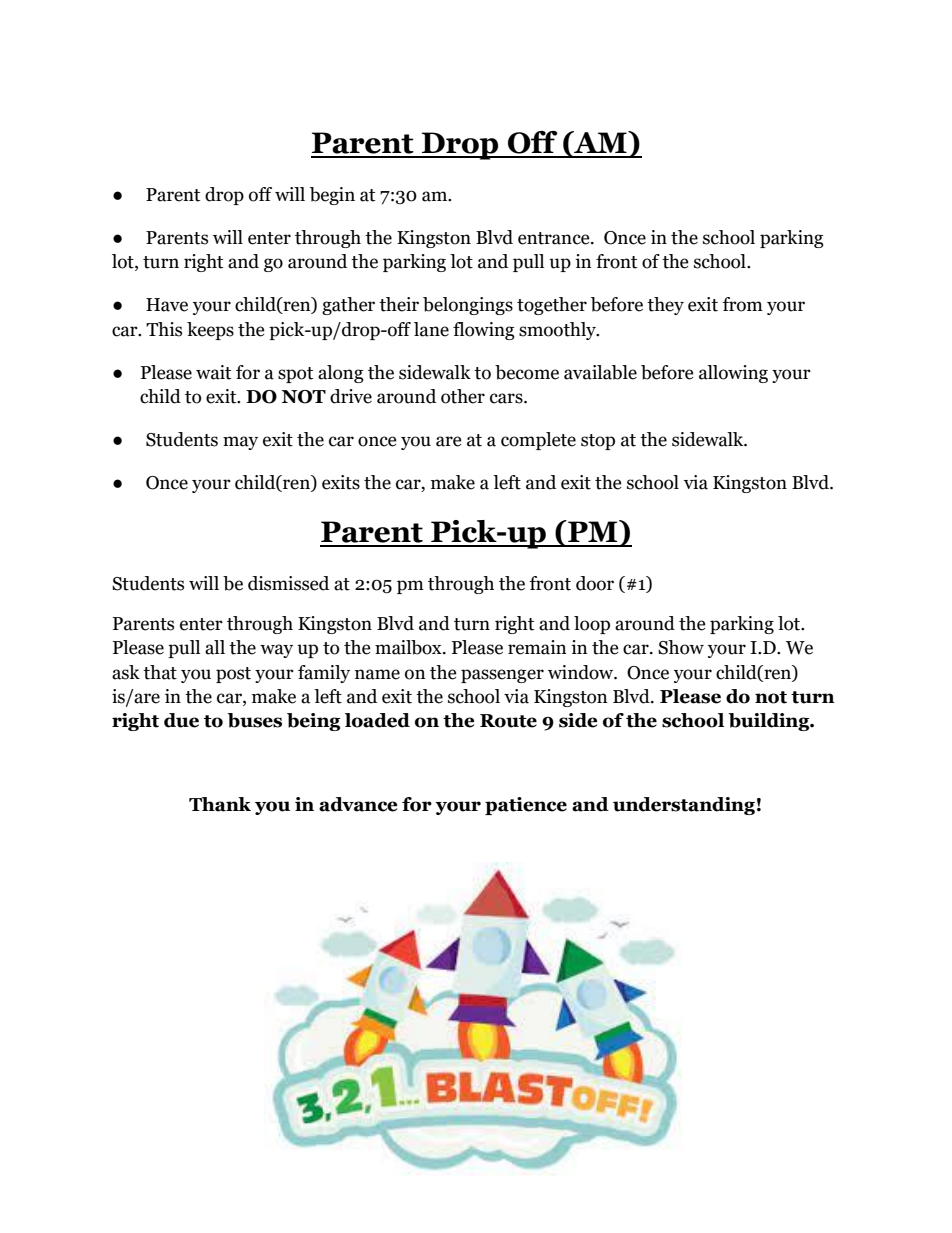  What do you see at coordinates (431, 329) in the page?
I see `lane` at bounding box center [431, 329].
